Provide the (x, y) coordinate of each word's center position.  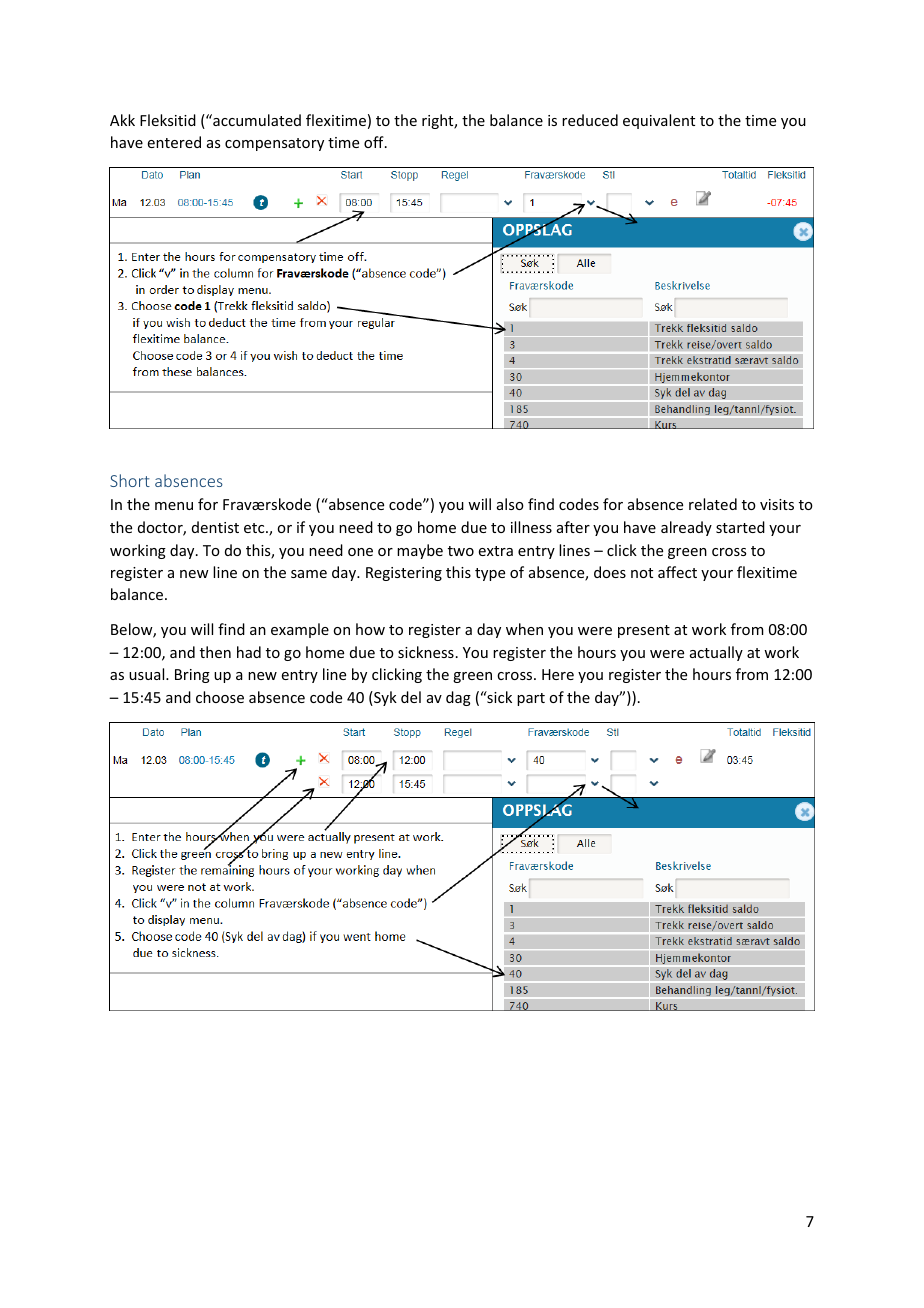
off (375, 142)
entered (174, 142)
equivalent (659, 121)
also (510, 504)
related (713, 504)
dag (458, 698)
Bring (192, 676)
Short (130, 480)
